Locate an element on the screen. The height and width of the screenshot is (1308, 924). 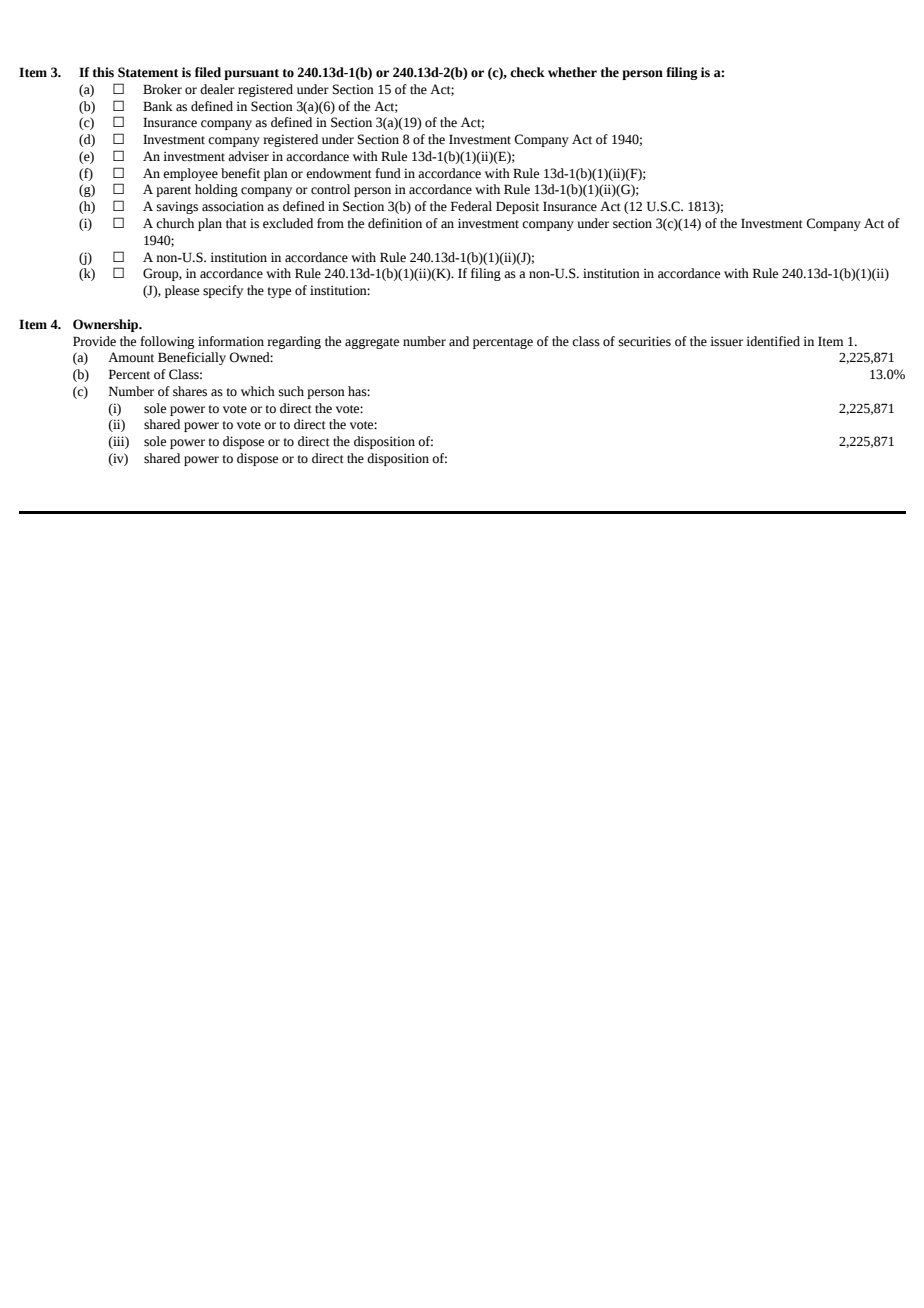
issuer is located at coordinates (726, 341).
